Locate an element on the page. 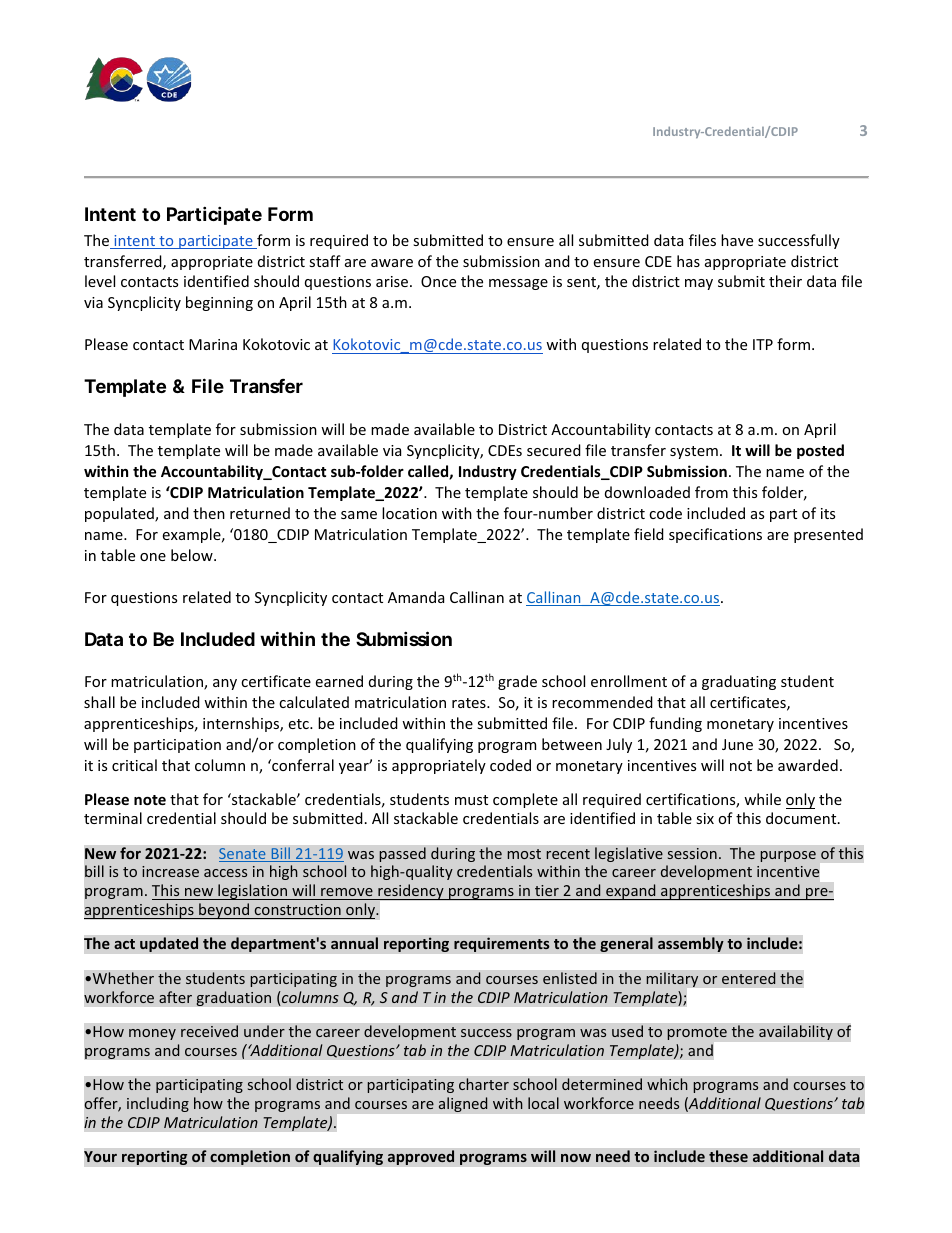 Image resolution: width=952 pixels, height=1233 pixels. increase is located at coordinates (170, 871).
